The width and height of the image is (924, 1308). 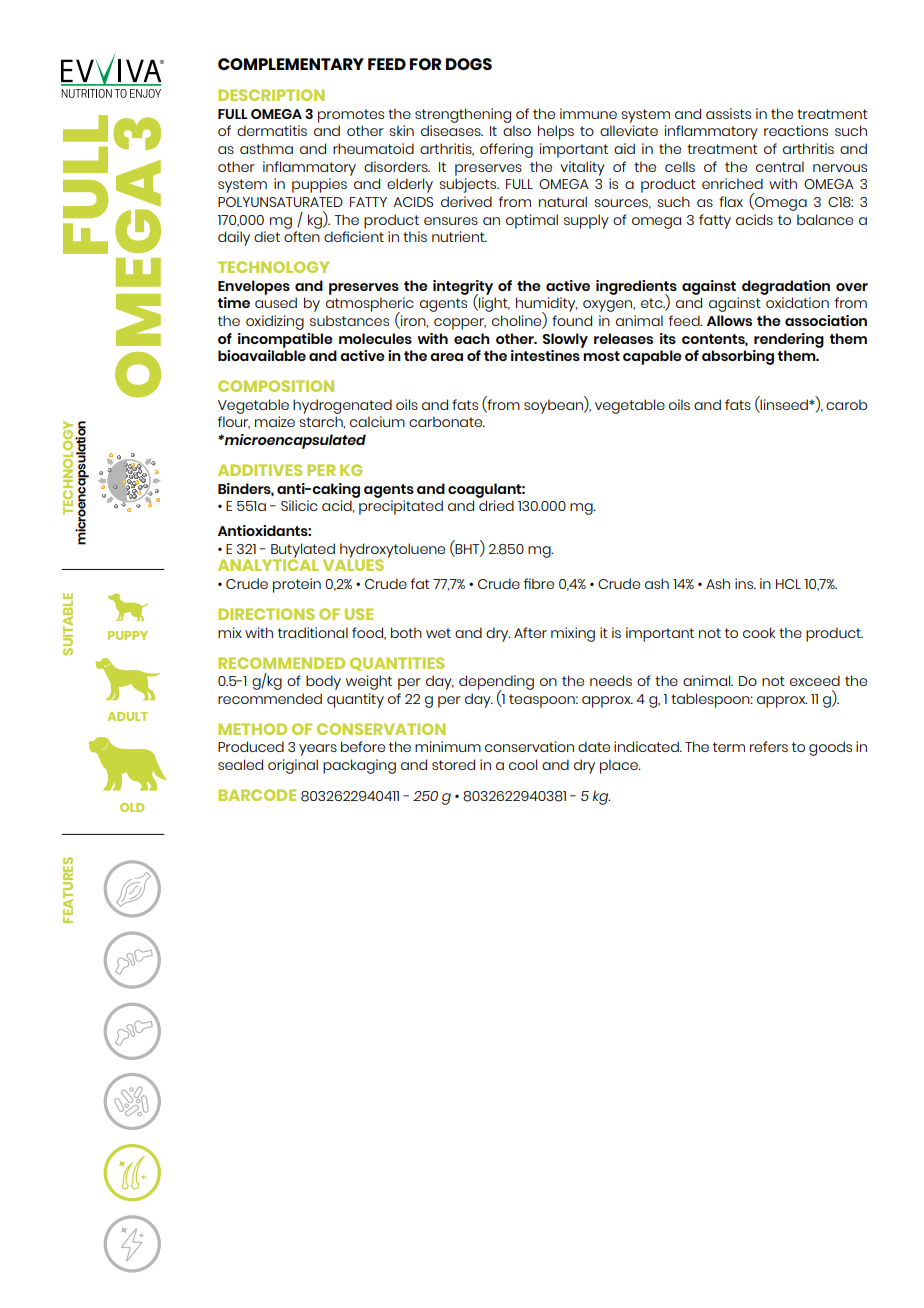 I want to click on linseed, so click(x=785, y=404).
